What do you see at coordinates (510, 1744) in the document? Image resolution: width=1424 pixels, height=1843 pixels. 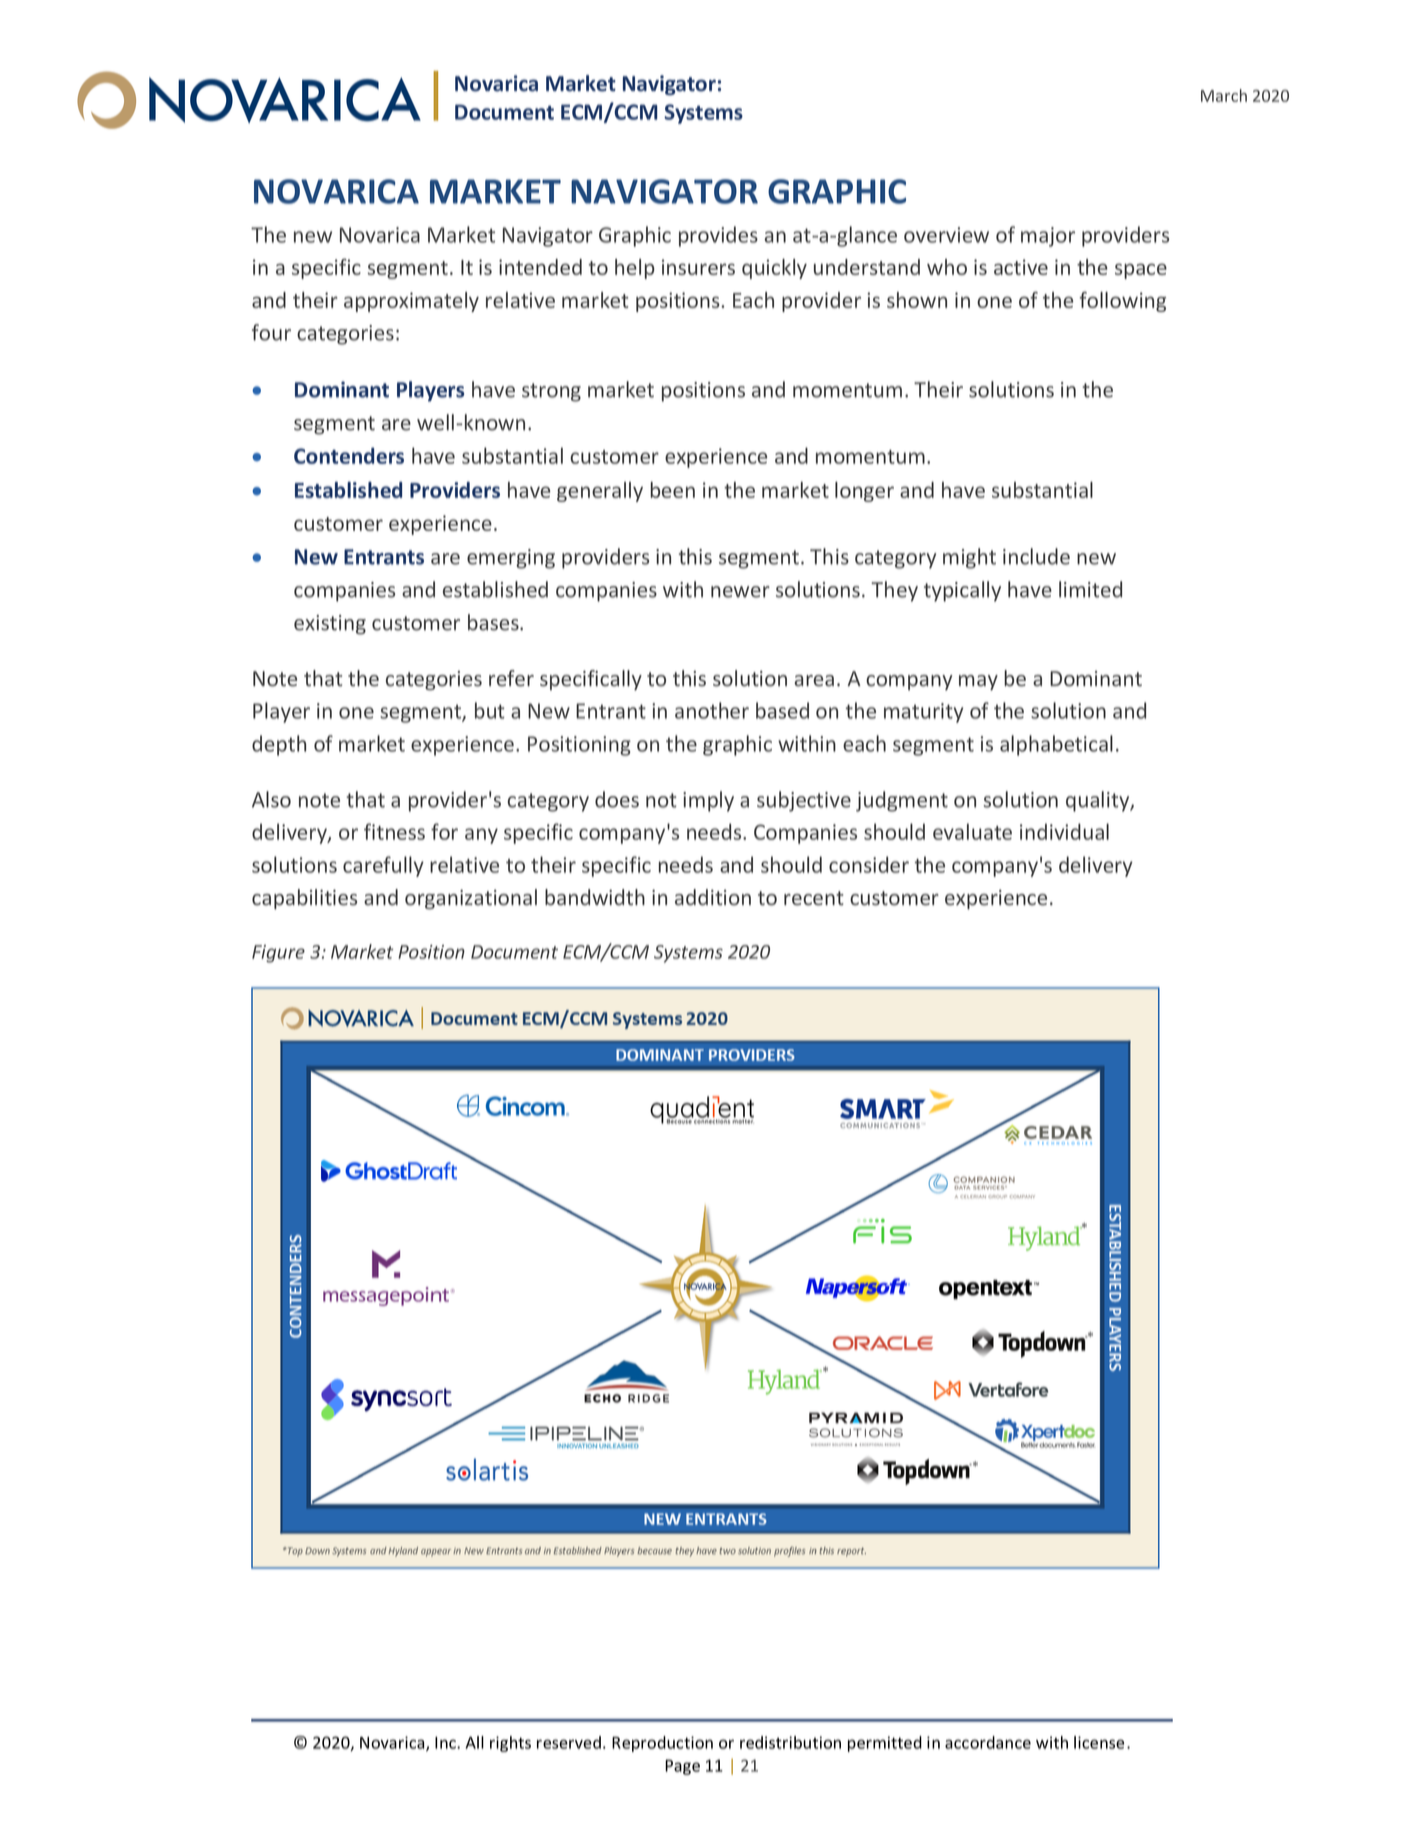 I see `rights` at bounding box center [510, 1744].
